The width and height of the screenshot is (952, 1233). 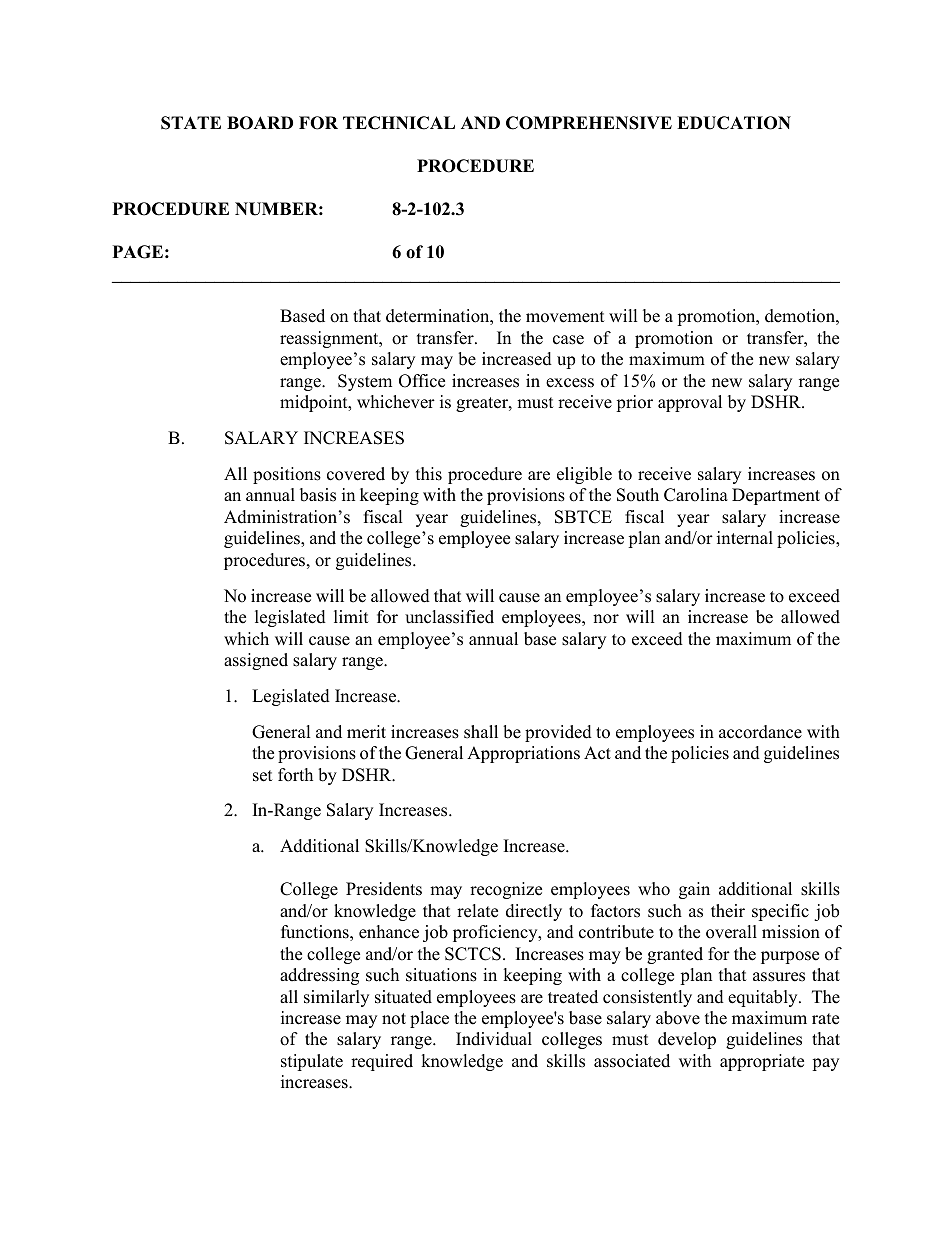 What do you see at coordinates (330, 339) in the screenshot?
I see `reassignment` at bounding box center [330, 339].
